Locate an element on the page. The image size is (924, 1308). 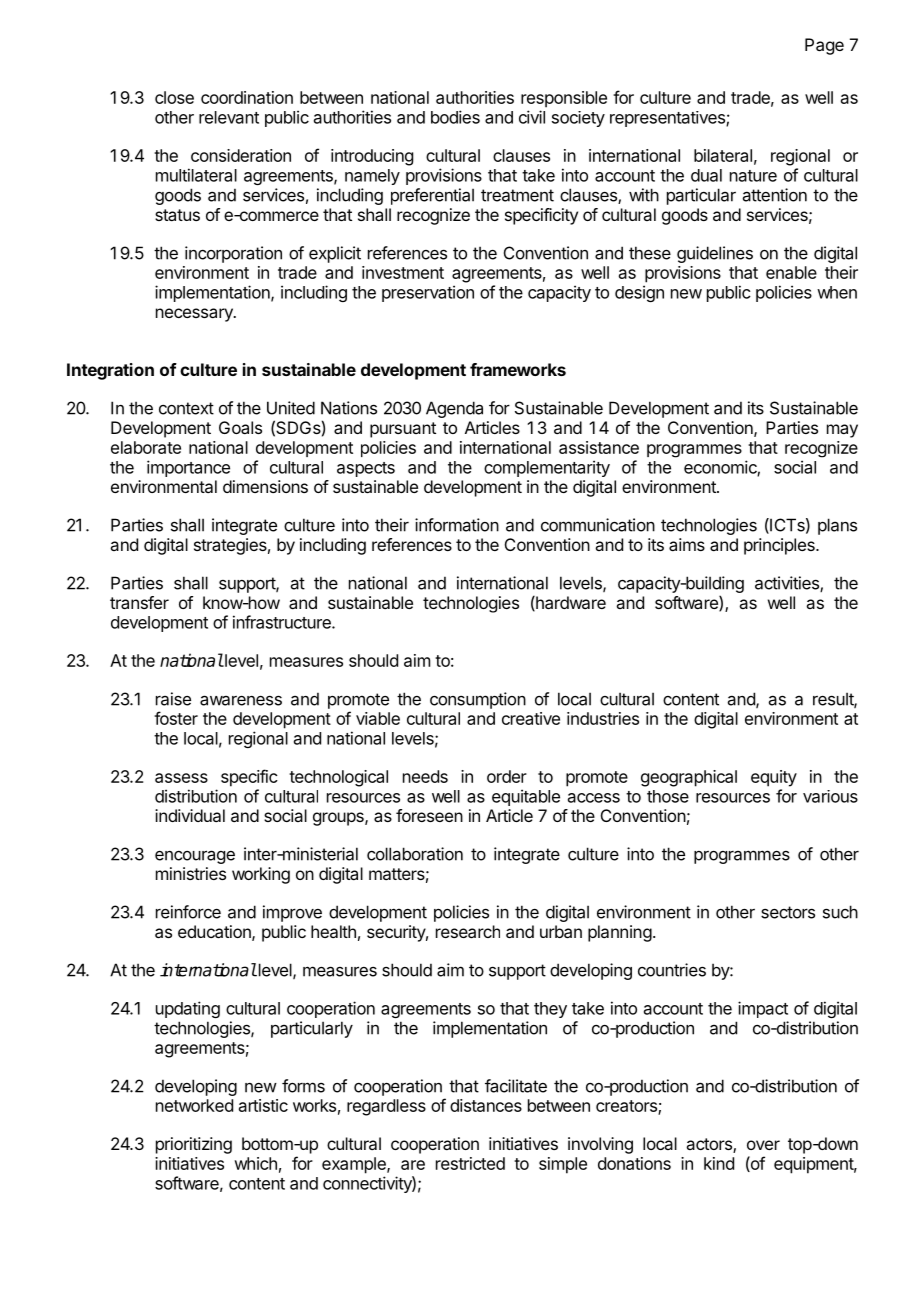
prioritizing is located at coordinates (194, 1145).
